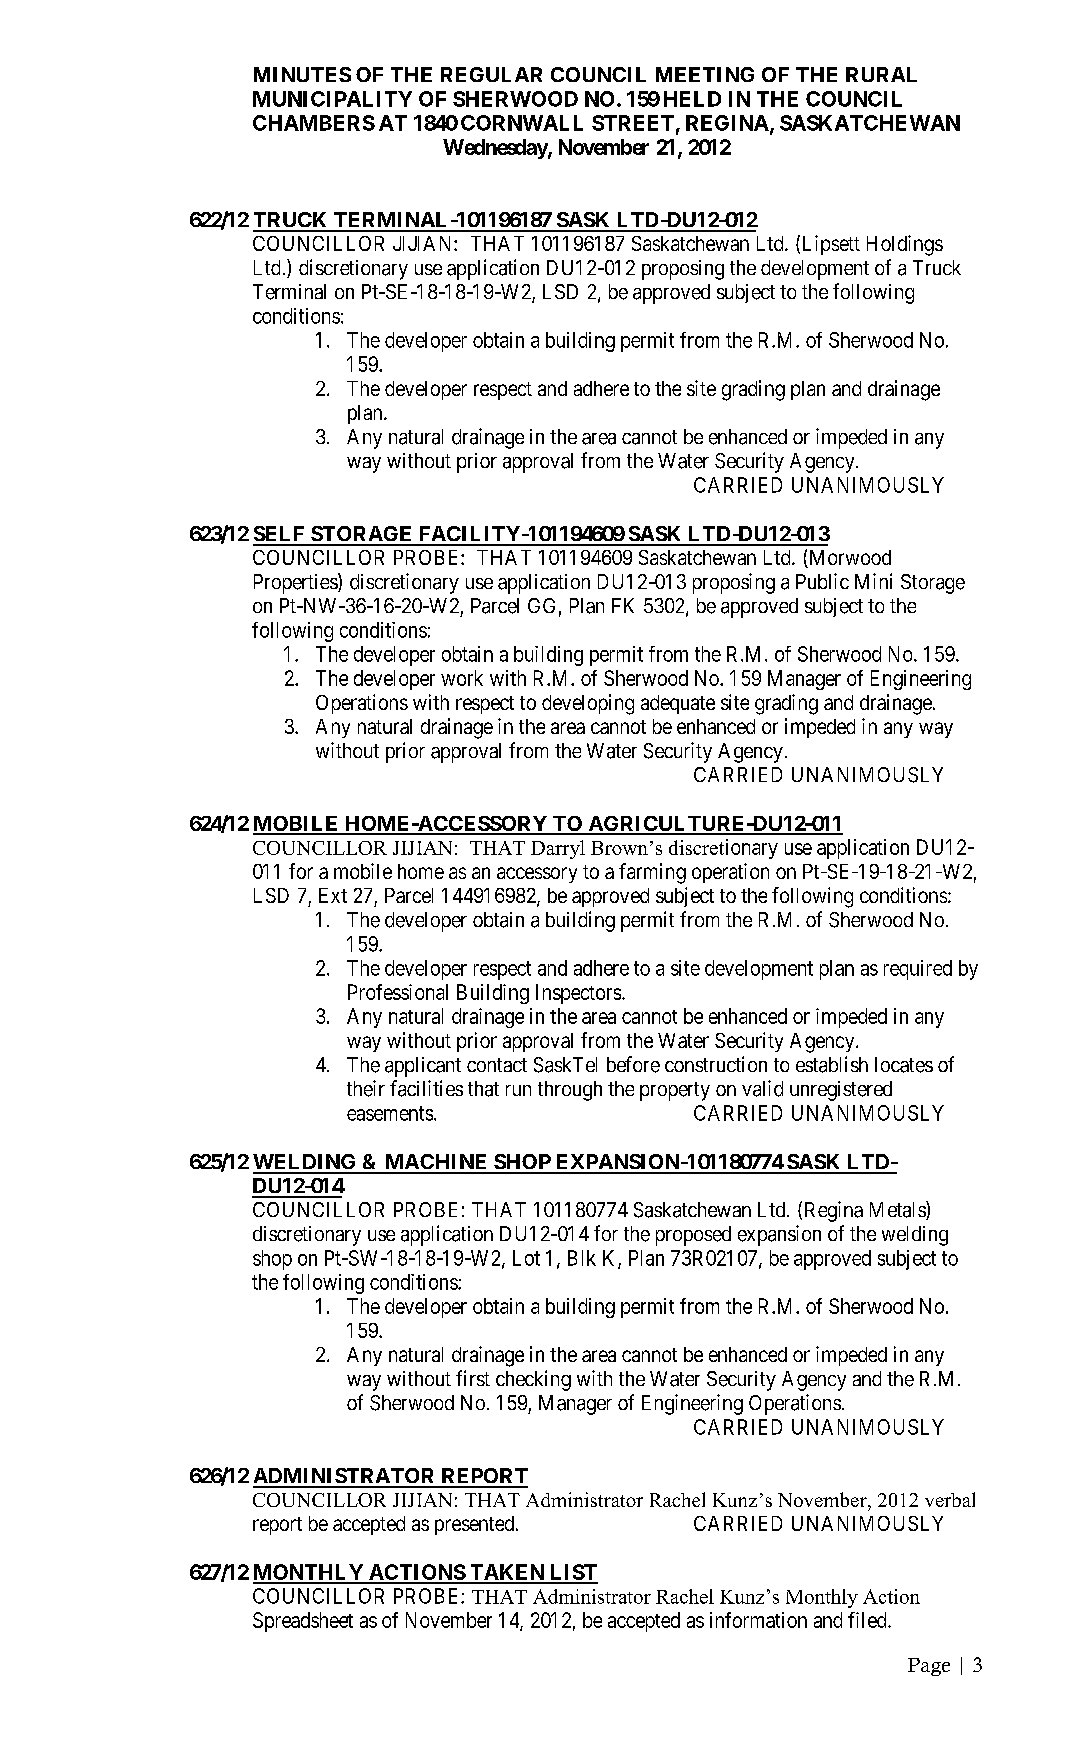 This page has width=1071, height=1764. I want to click on unregistered, so click(841, 1091).
